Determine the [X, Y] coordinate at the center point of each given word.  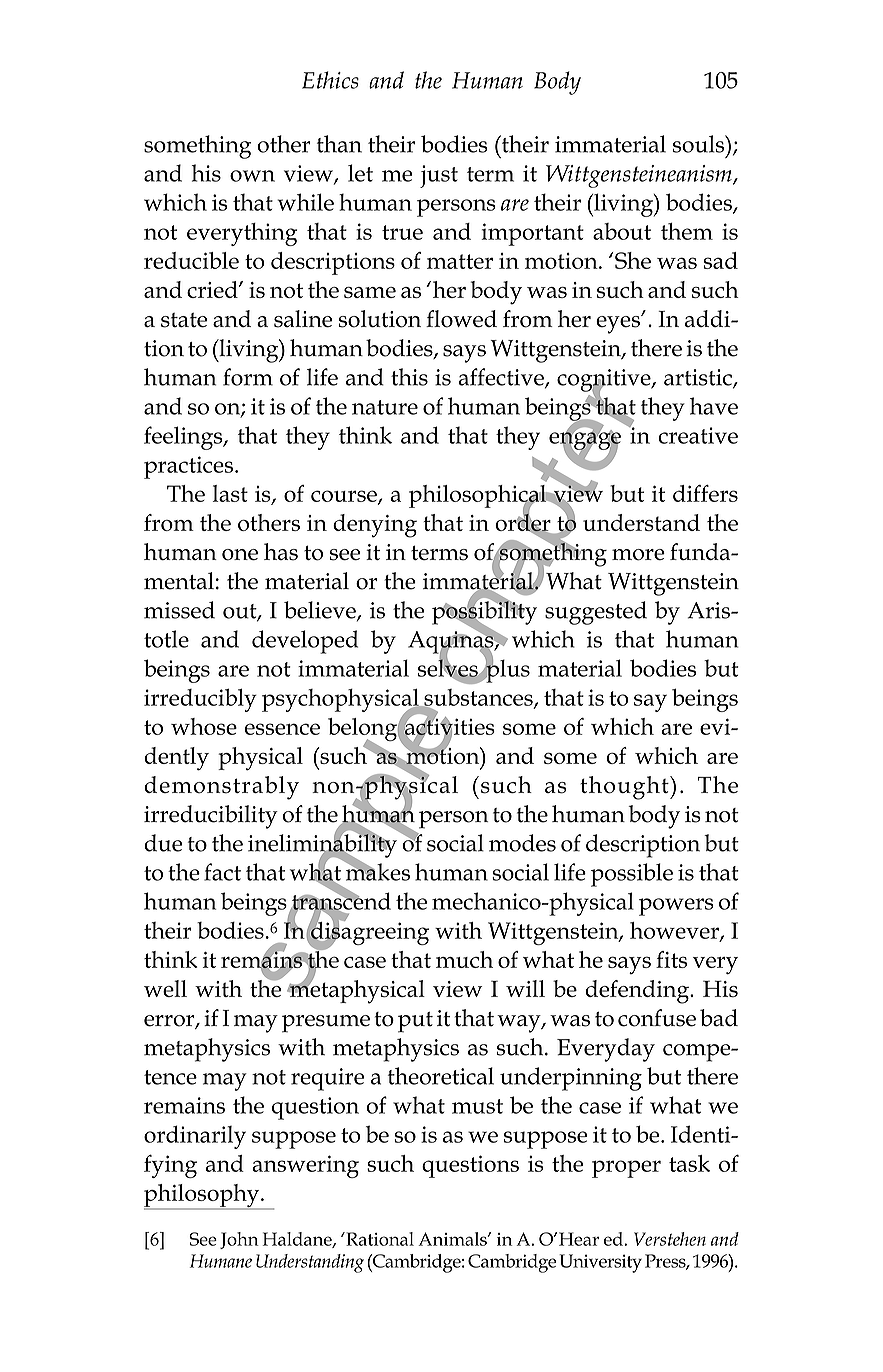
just [439, 176]
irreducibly [200, 700]
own [252, 176]
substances [478, 698]
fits [671, 959]
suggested [596, 613]
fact [222, 872]
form [248, 377]
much [464, 959]
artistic [699, 378]
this [409, 377]
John [239, 1240]
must [477, 1106]
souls [700, 144]
